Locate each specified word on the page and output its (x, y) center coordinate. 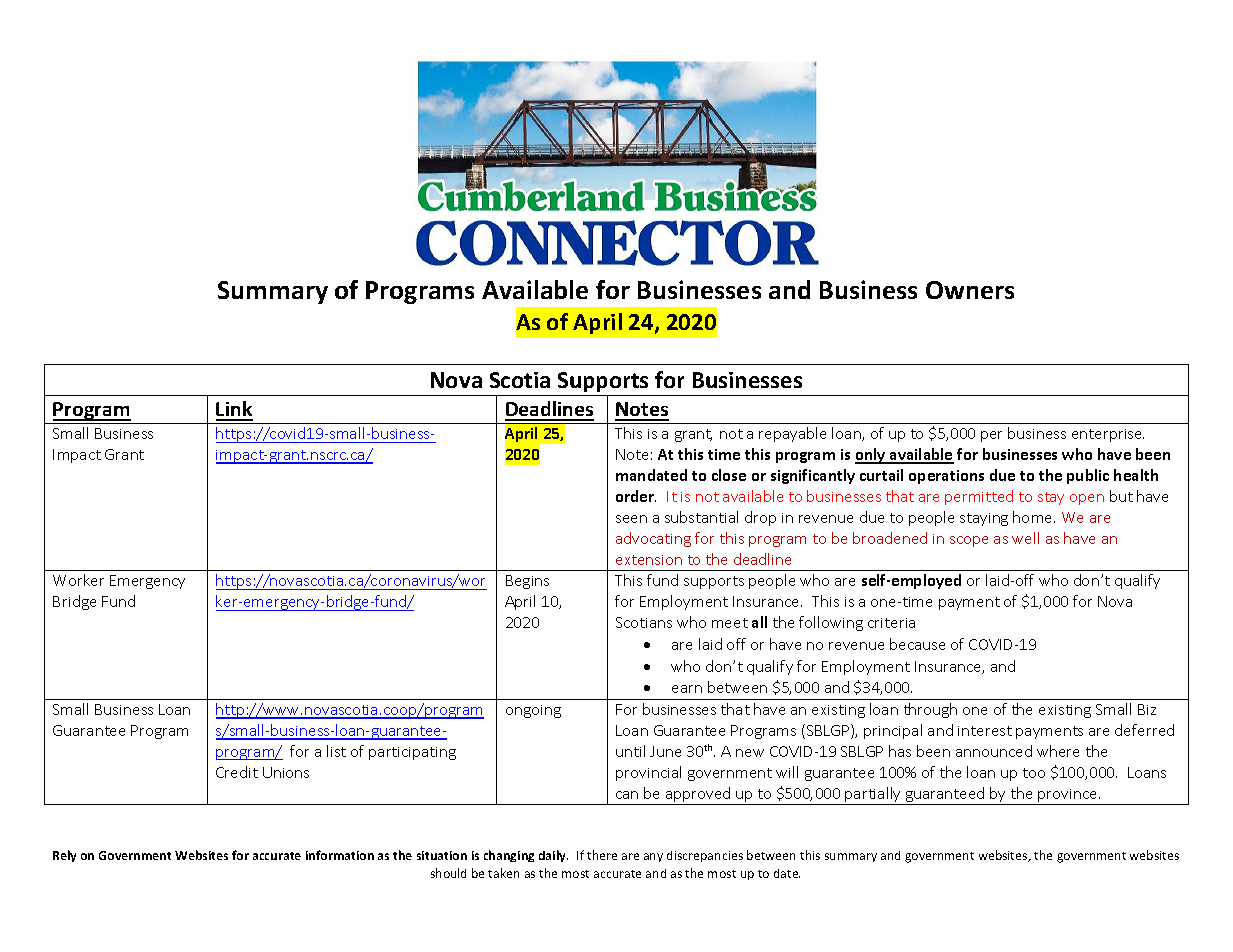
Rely (64, 856)
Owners (970, 290)
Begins (527, 582)
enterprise (1108, 435)
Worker (78, 580)
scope (969, 541)
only (871, 456)
